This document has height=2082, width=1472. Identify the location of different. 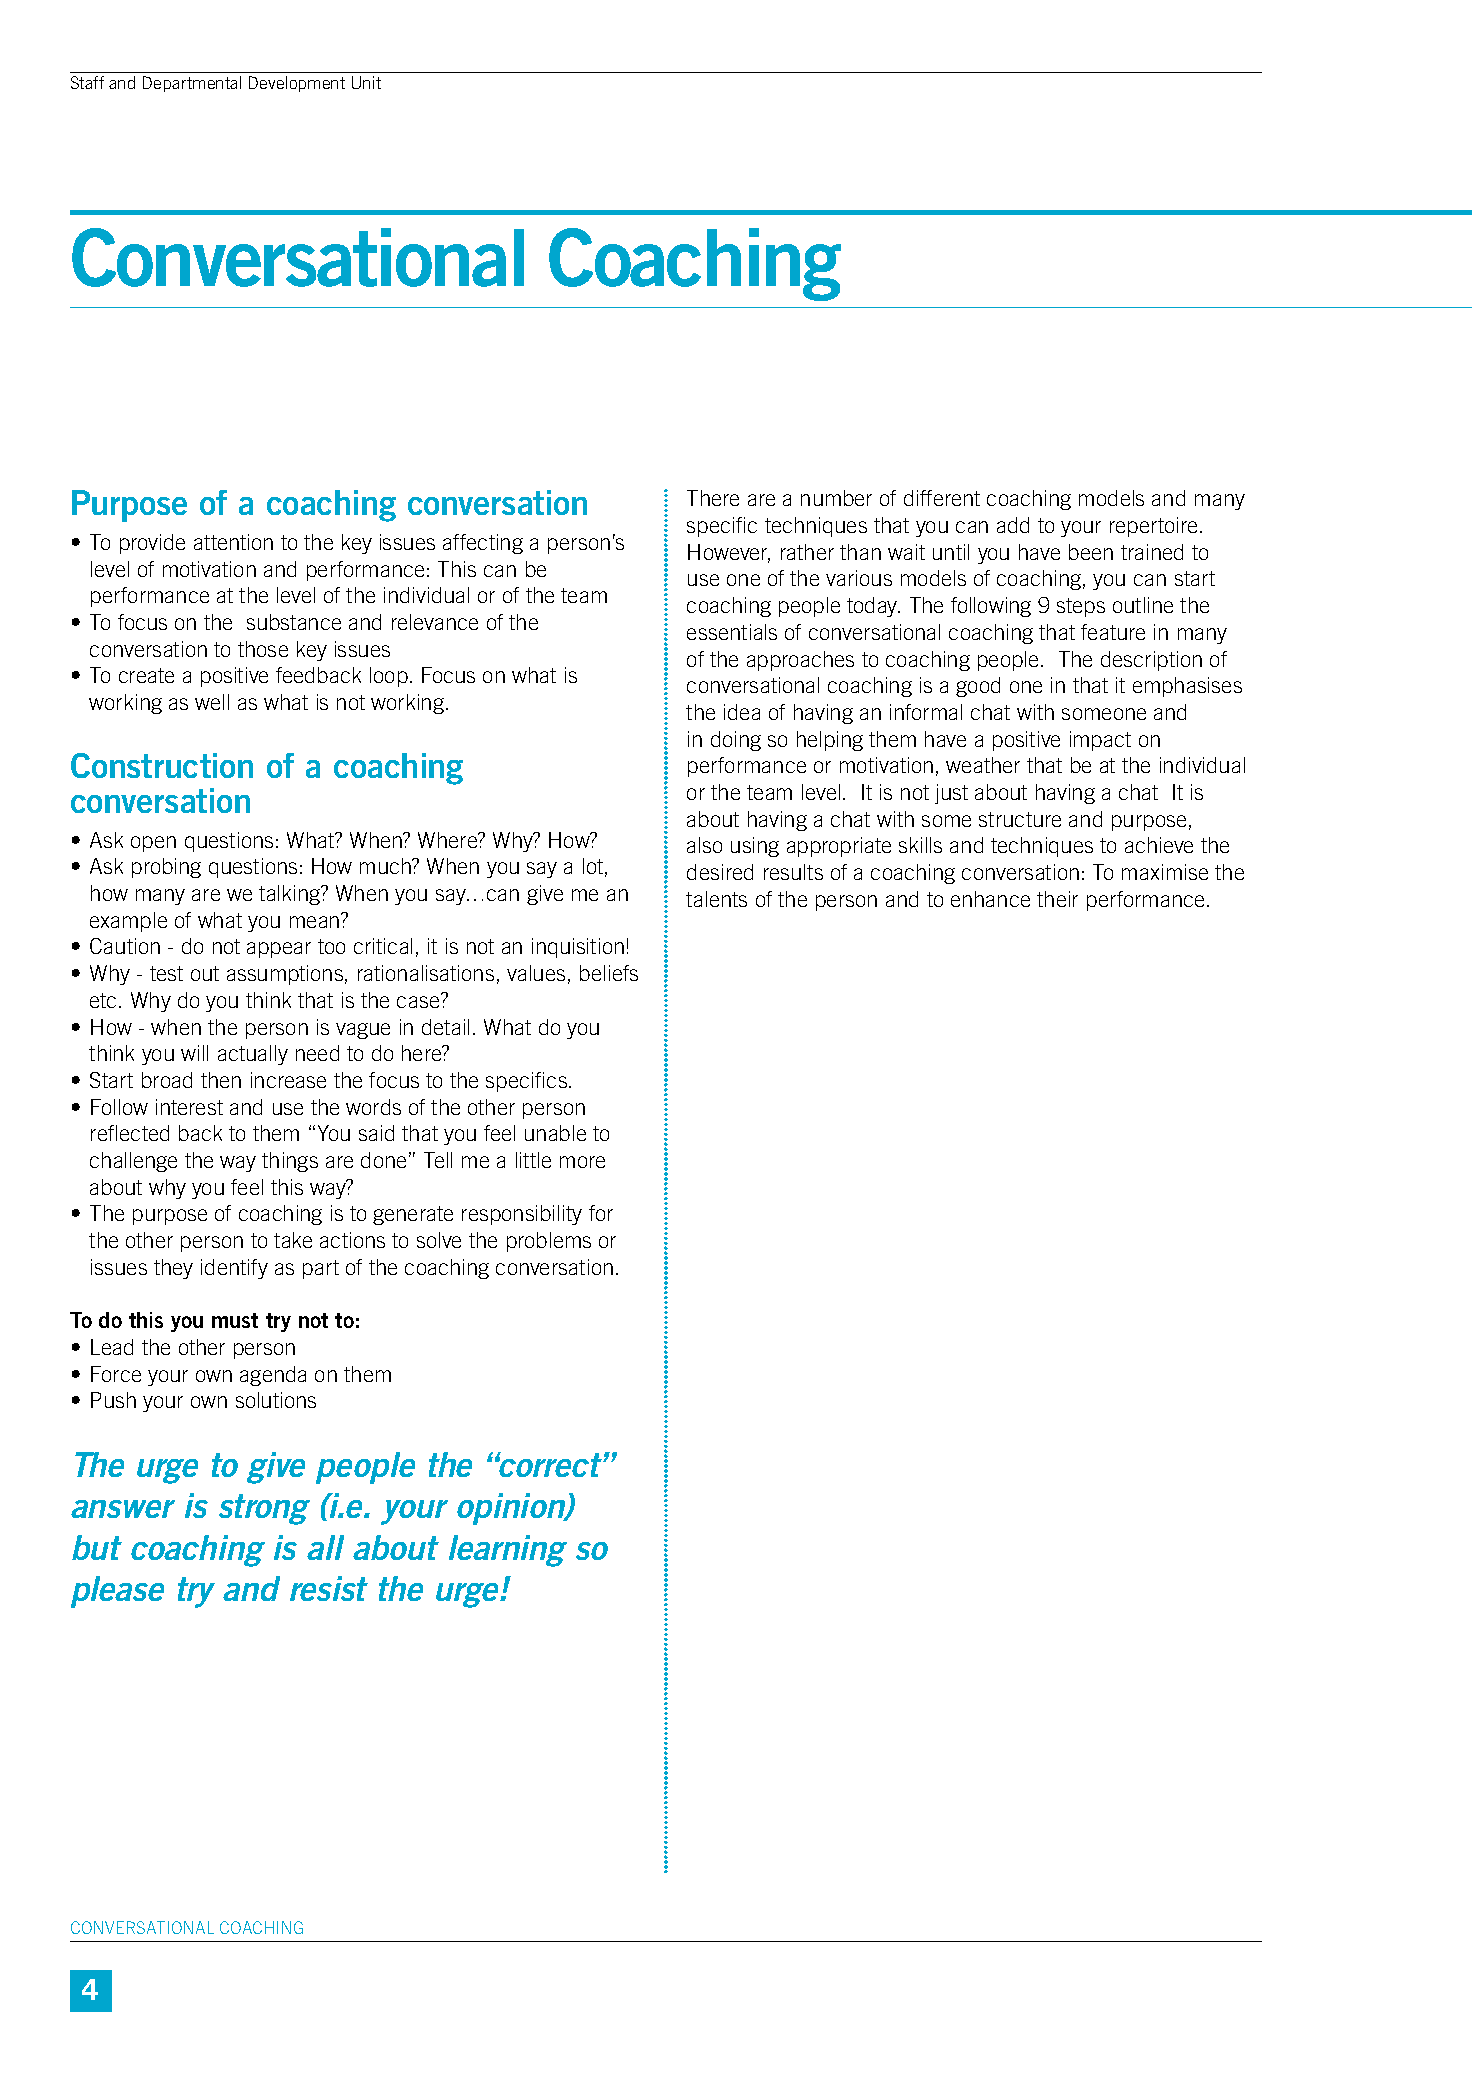
(942, 498).
